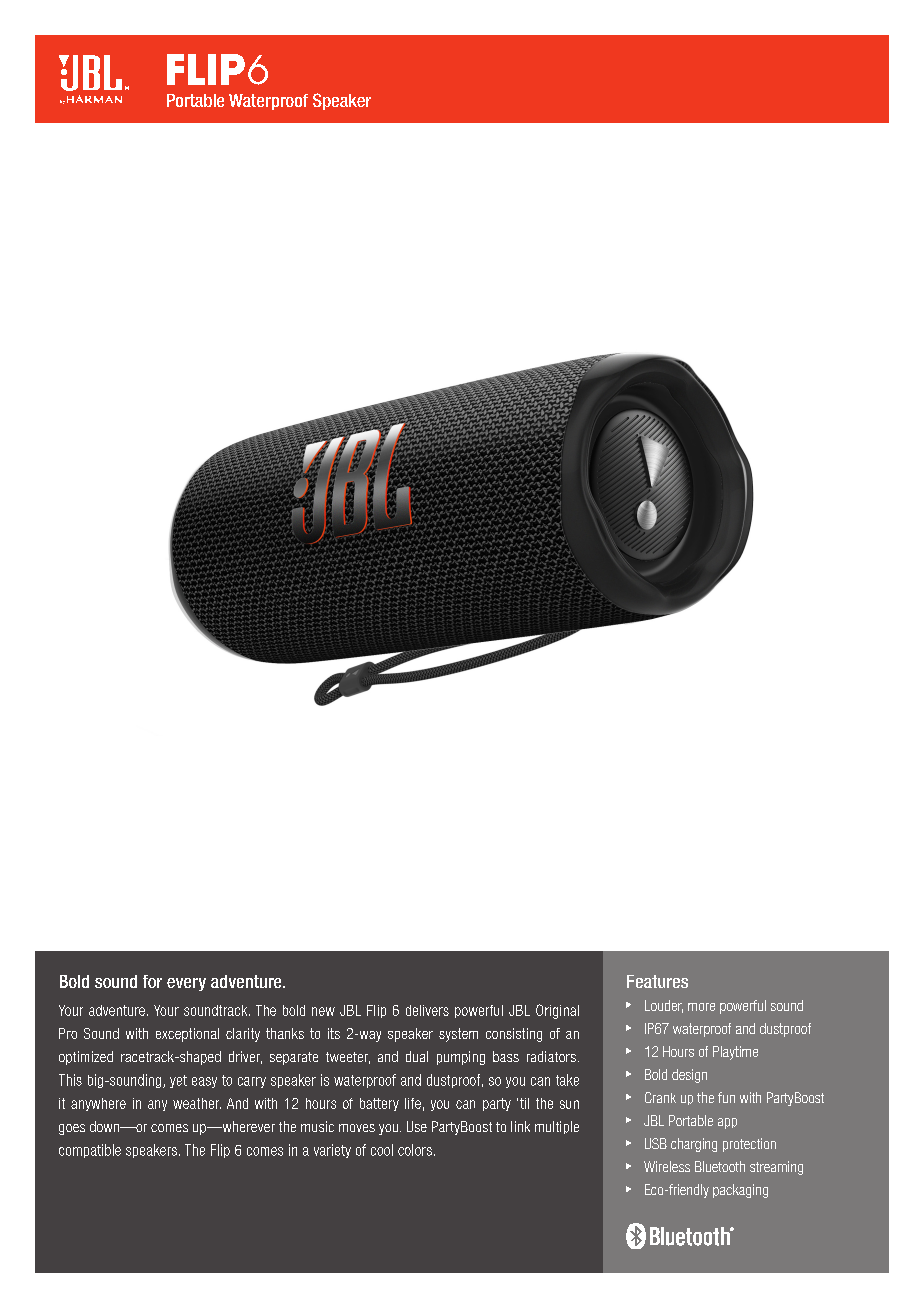  Describe the element at coordinates (178, 1081) in the image. I see `yet` at that location.
